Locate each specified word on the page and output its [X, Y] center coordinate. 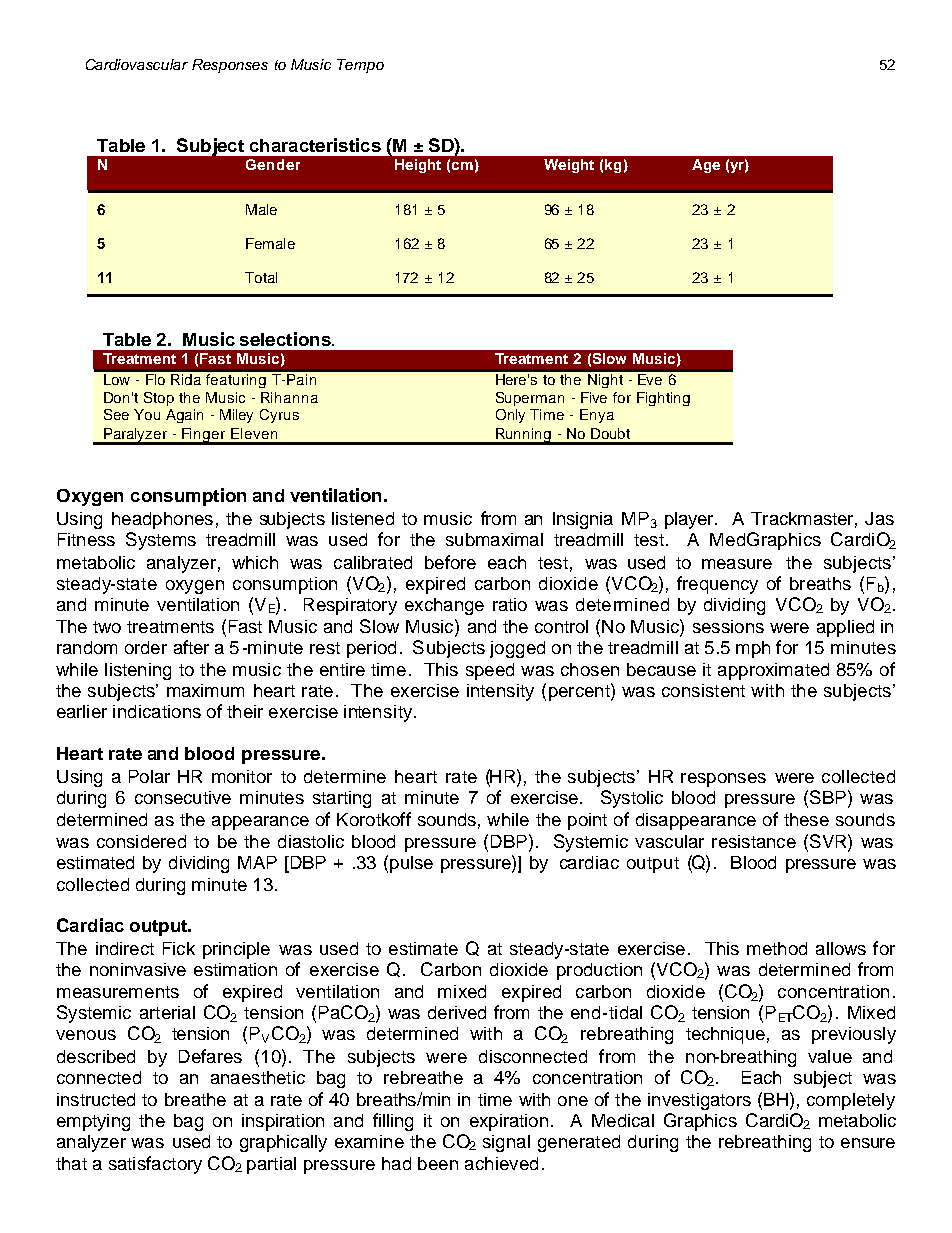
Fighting [663, 399]
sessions [728, 626]
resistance [754, 841]
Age [706, 166]
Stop [159, 399]
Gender [273, 164]
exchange [444, 606]
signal [506, 1143]
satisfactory [155, 1165]
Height [418, 166]
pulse [411, 864]
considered [141, 841]
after [191, 647]
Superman [530, 399]
